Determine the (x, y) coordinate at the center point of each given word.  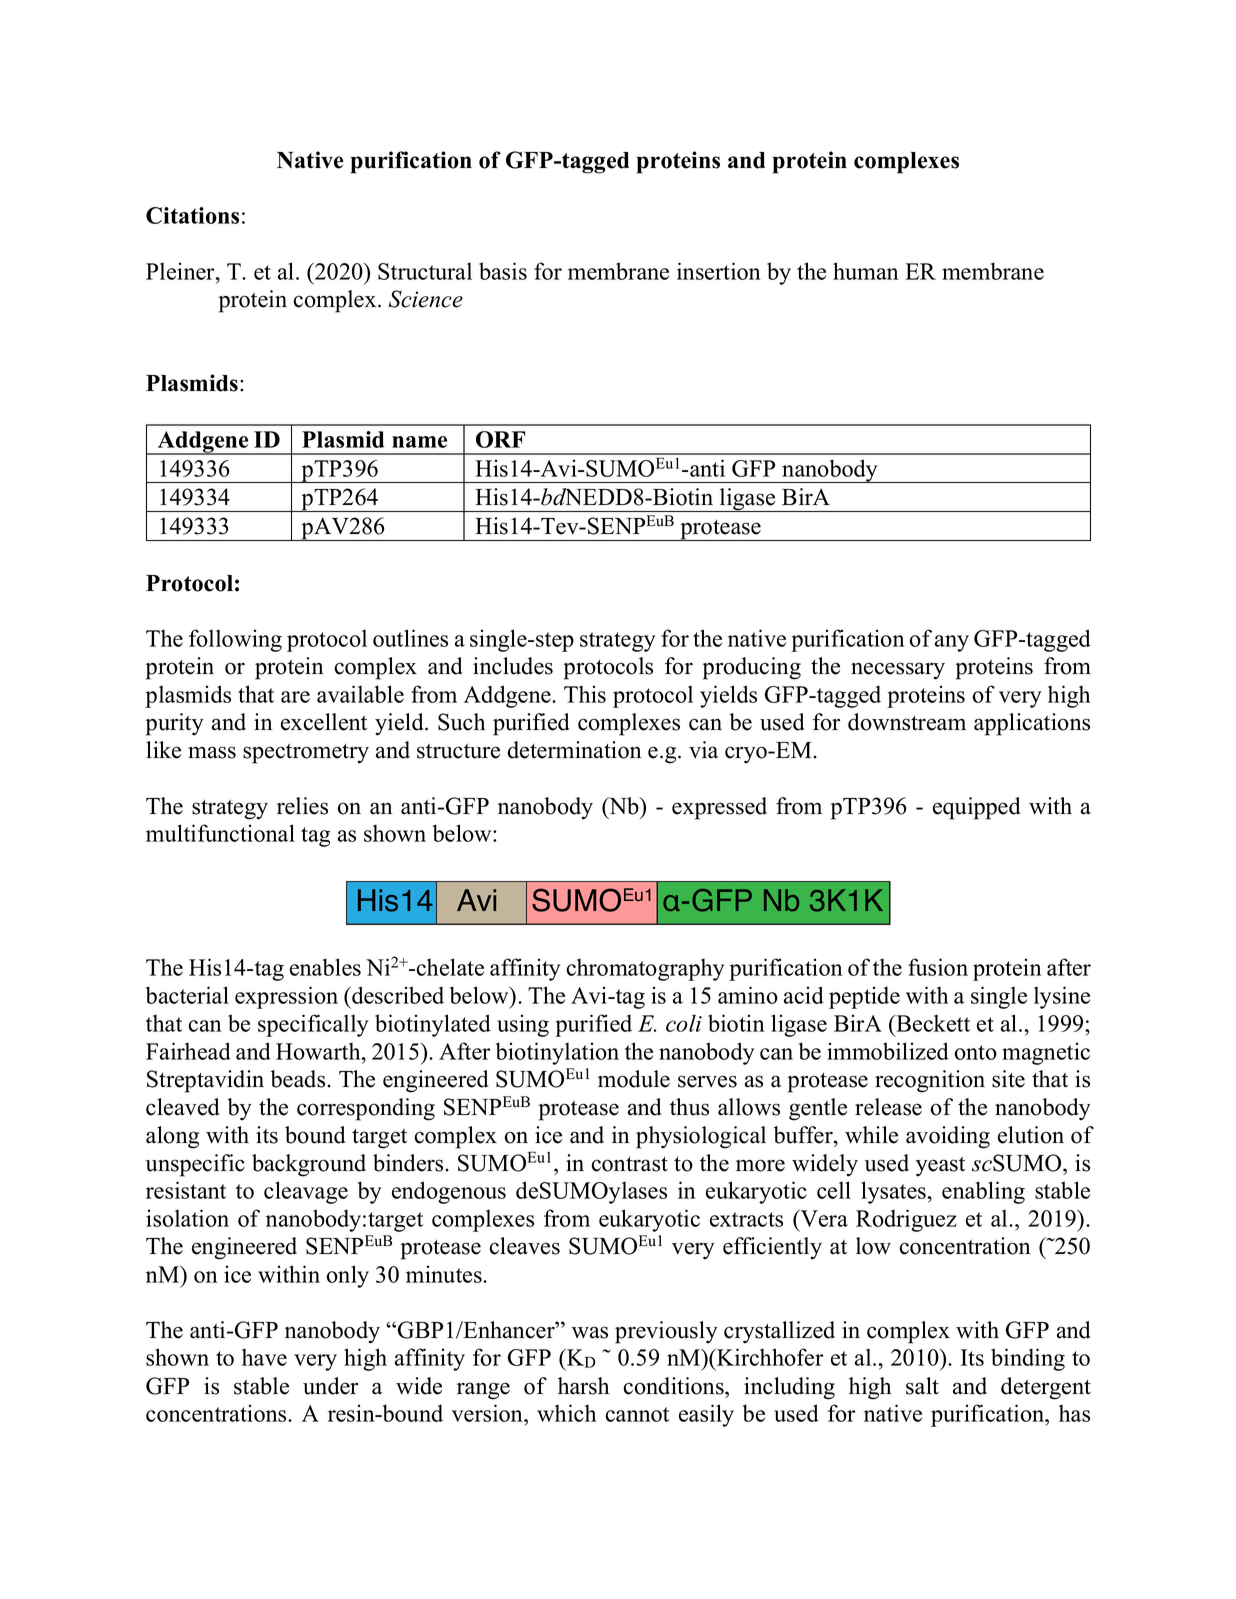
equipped (977, 808)
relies (302, 806)
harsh (583, 1386)
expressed (719, 808)
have (264, 1357)
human (866, 271)
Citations (192, 215)
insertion (719, 271)
